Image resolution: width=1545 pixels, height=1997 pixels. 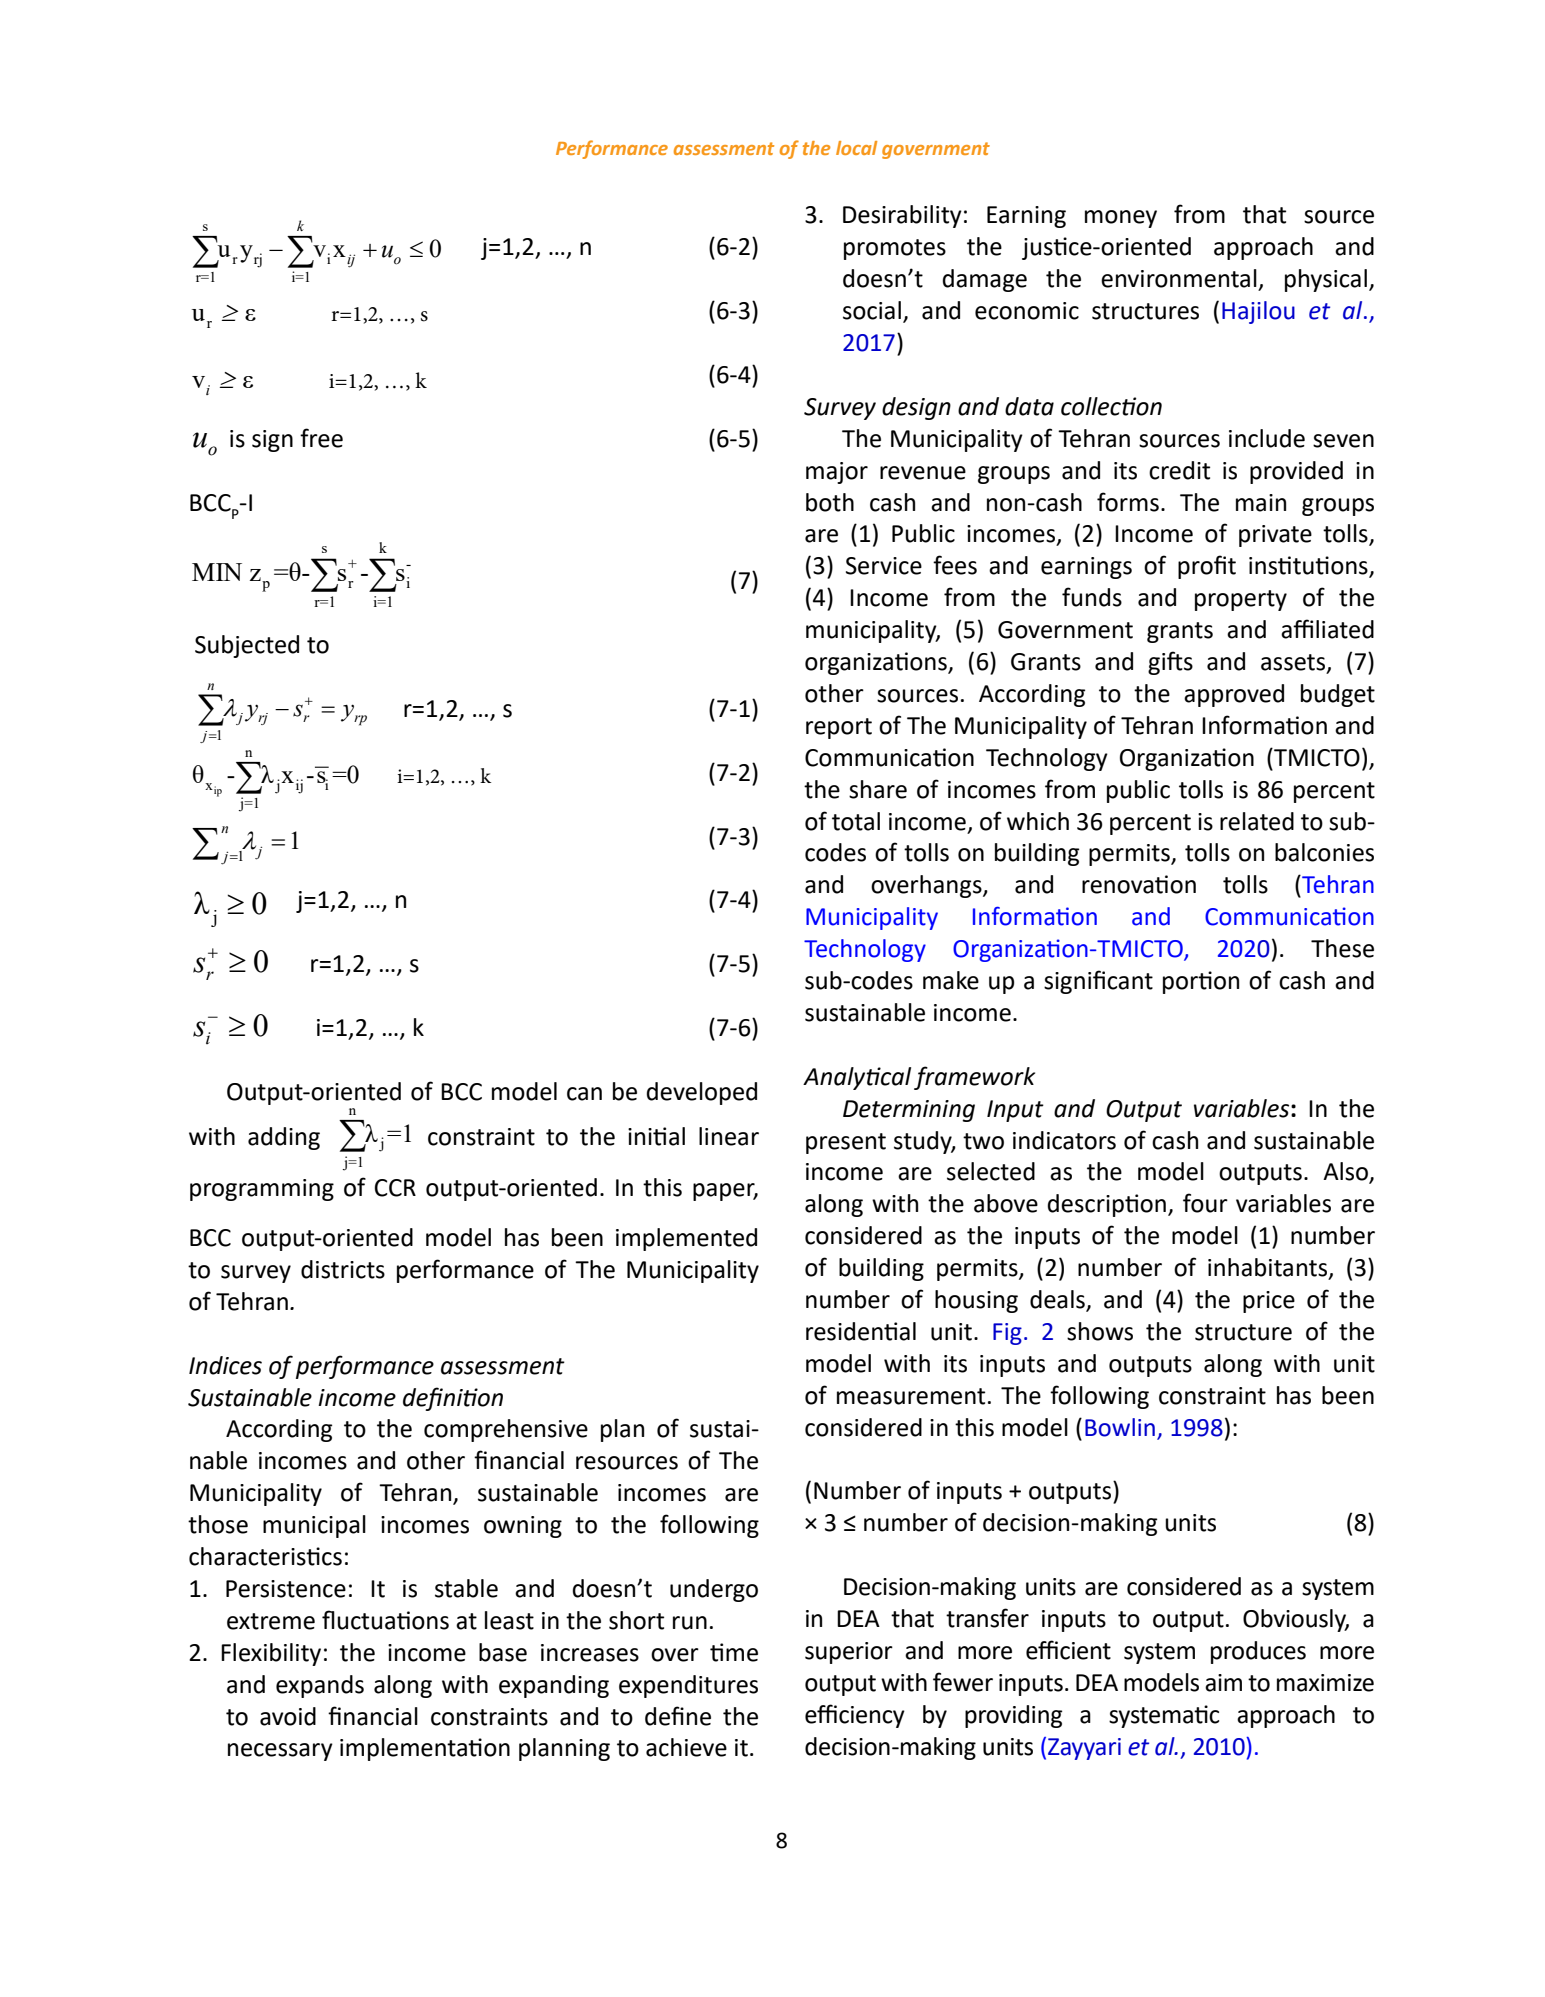 I want to click on description, so click(x=1107, y=1205).
